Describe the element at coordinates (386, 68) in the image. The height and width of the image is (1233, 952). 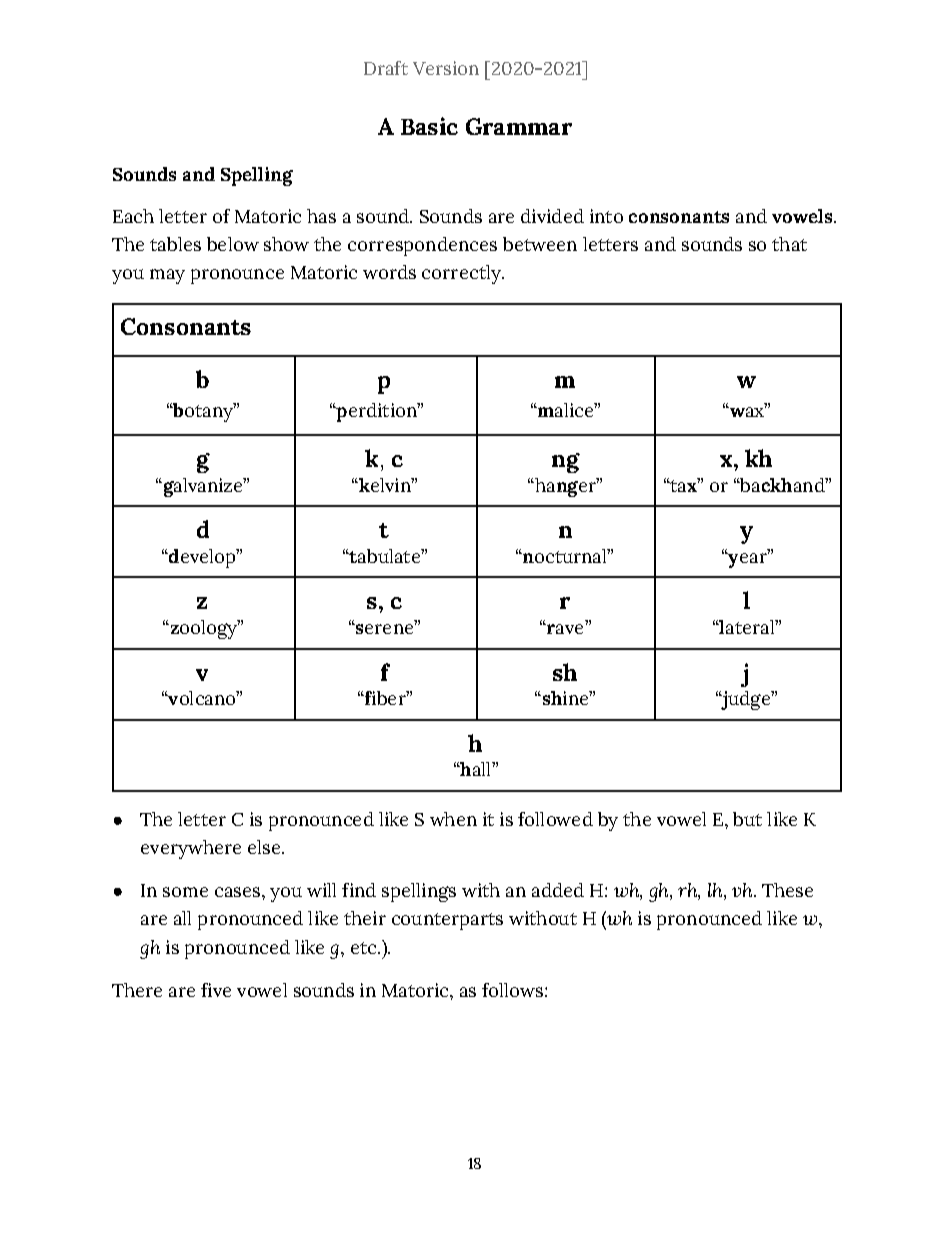
I see `Draft` at that location.
